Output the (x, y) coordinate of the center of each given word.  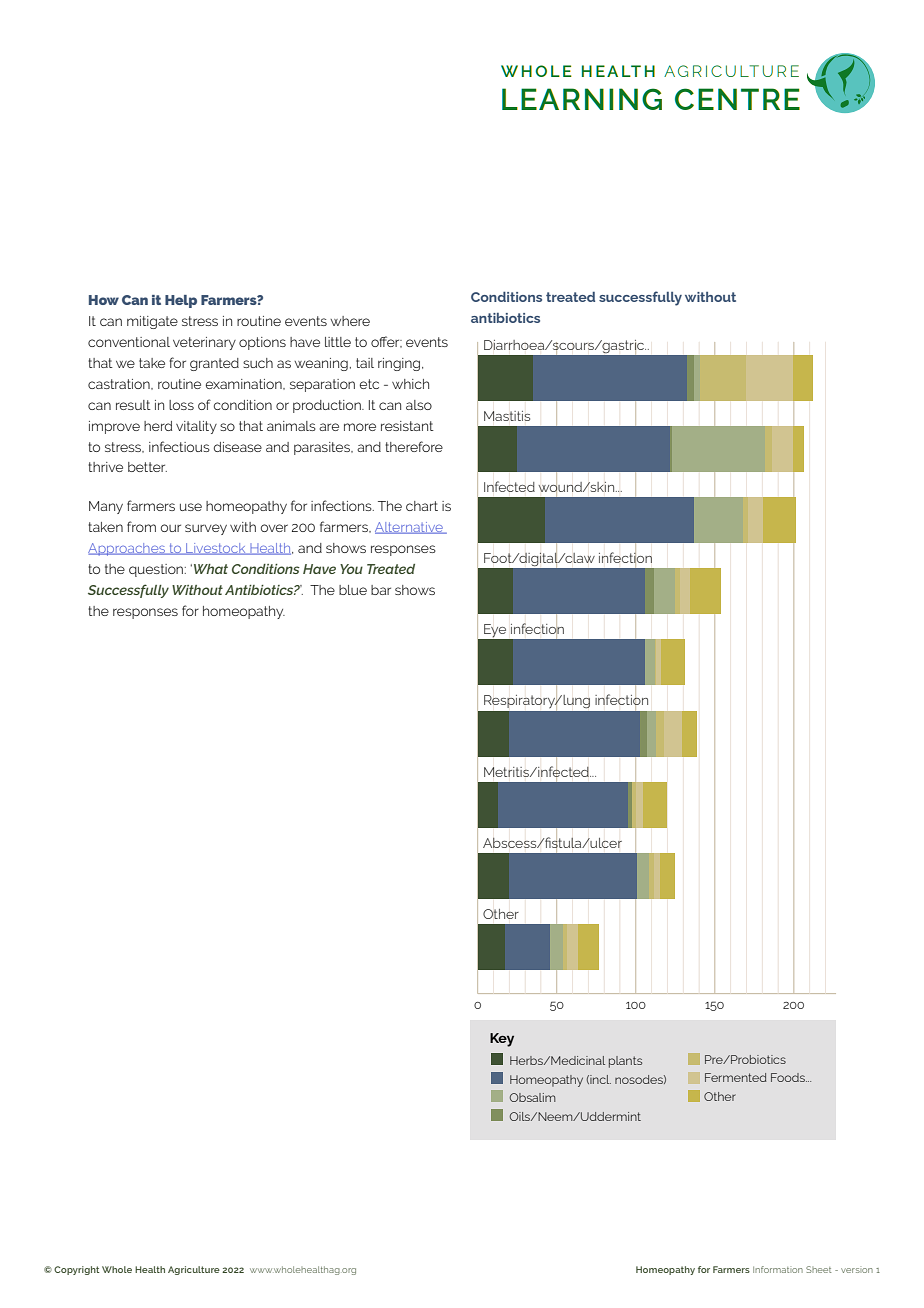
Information (778, 1269)
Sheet (818, 1269)
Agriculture (194, 1270)
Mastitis (507, 416)
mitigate (152, 322)
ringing (399, 364)
